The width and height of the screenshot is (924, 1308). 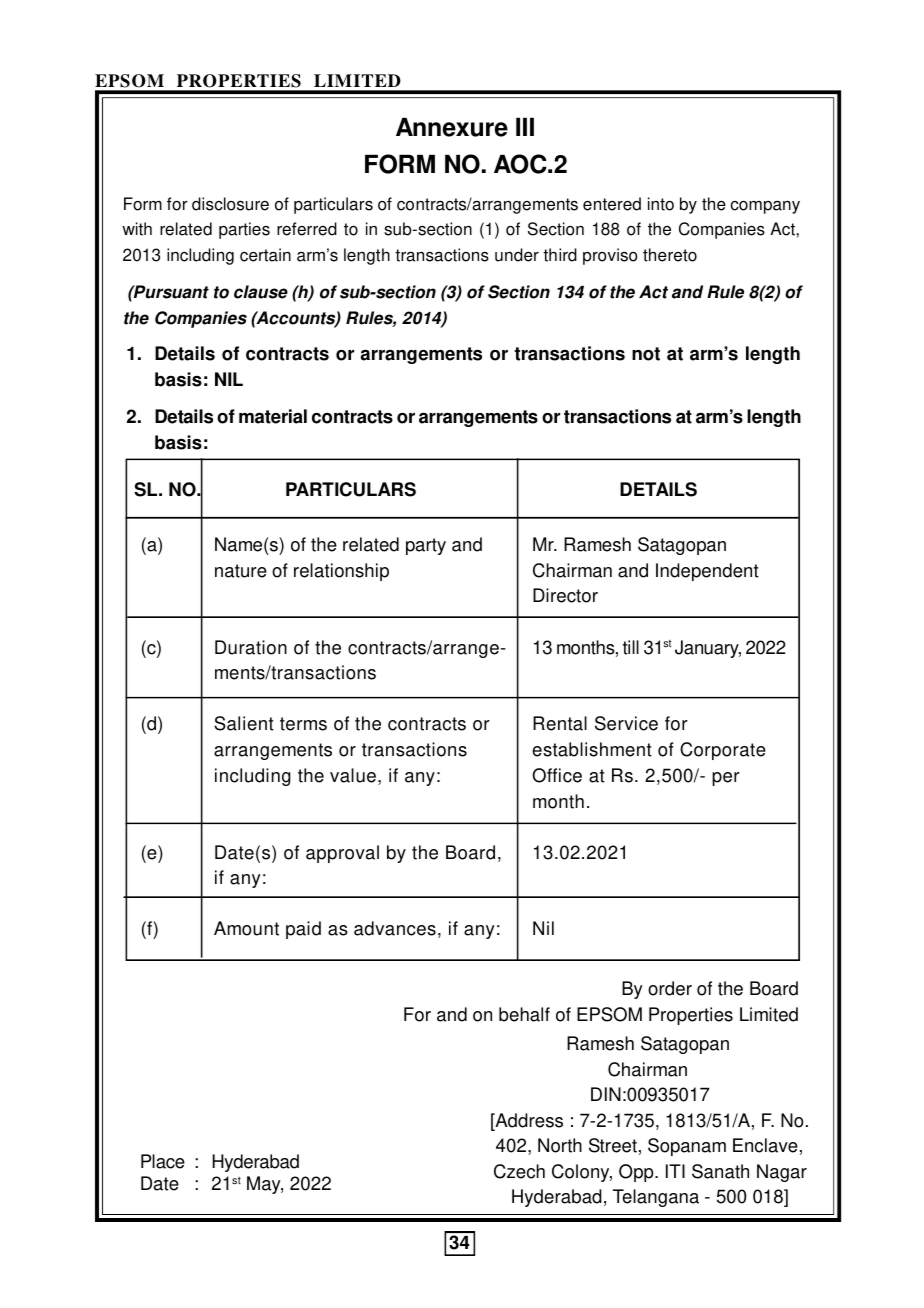 I want to click on nature, so click(x=241, y=571).
